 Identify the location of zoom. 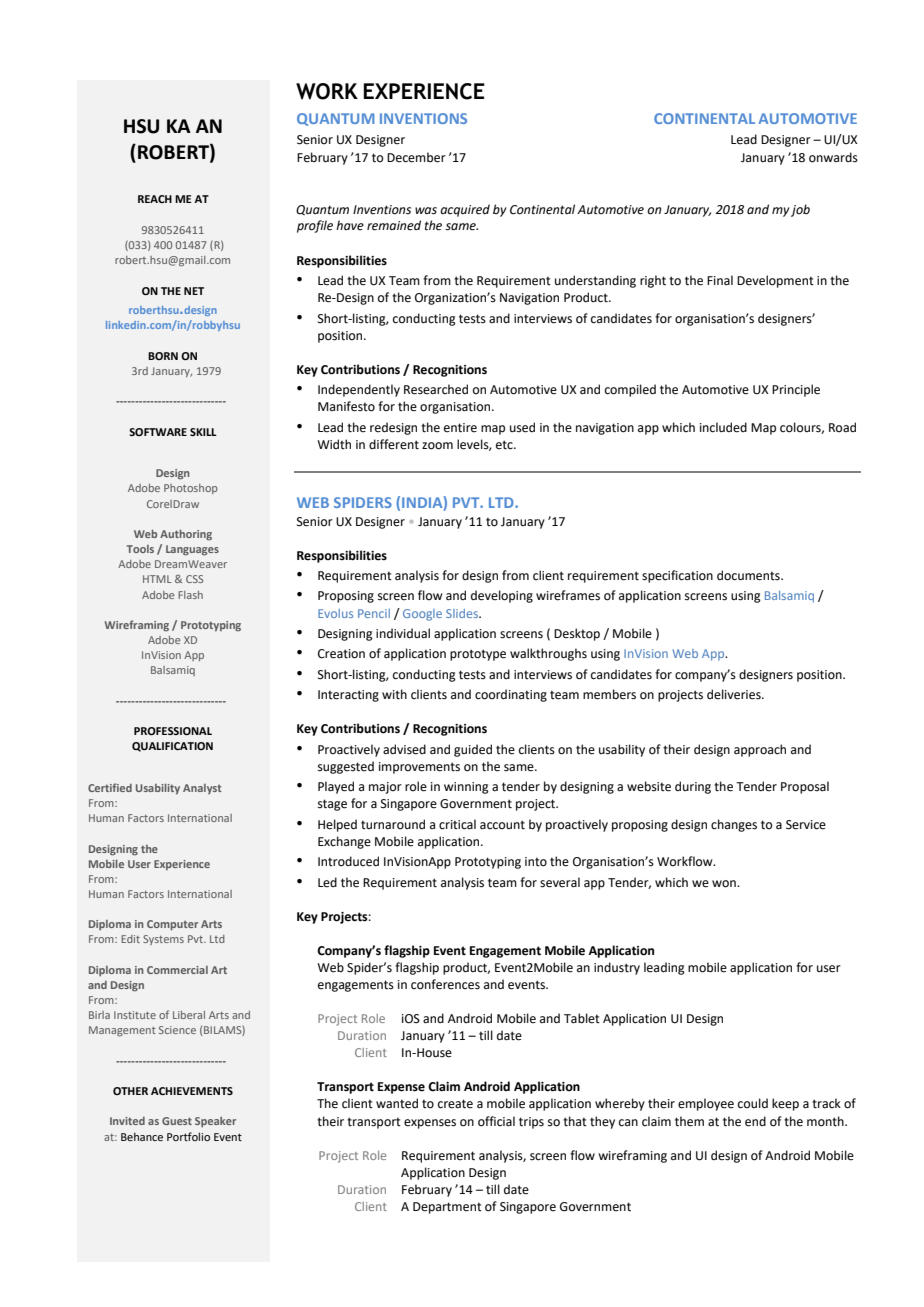
(437, 446).
